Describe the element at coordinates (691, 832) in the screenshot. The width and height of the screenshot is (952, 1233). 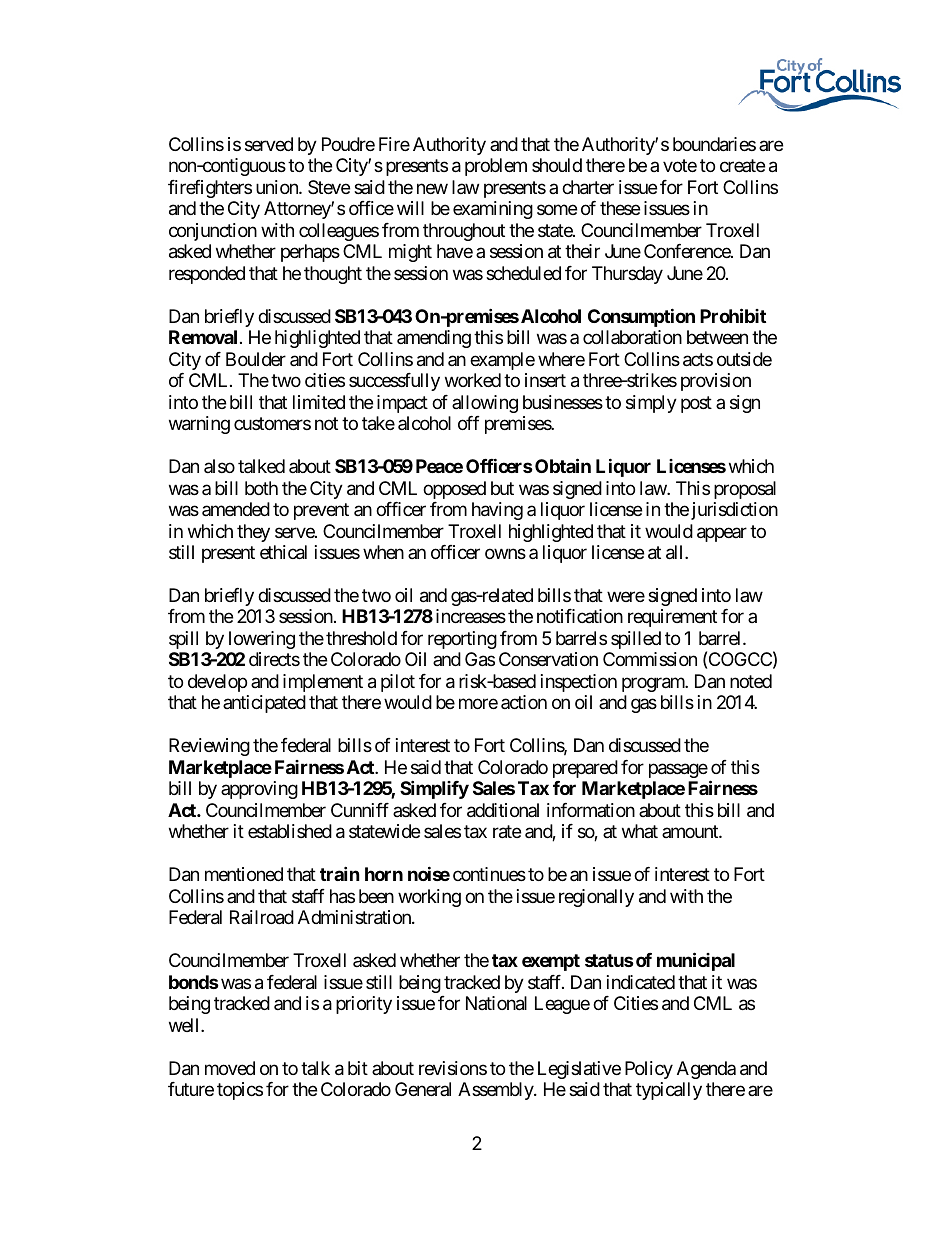
I see `amount` at that location.
